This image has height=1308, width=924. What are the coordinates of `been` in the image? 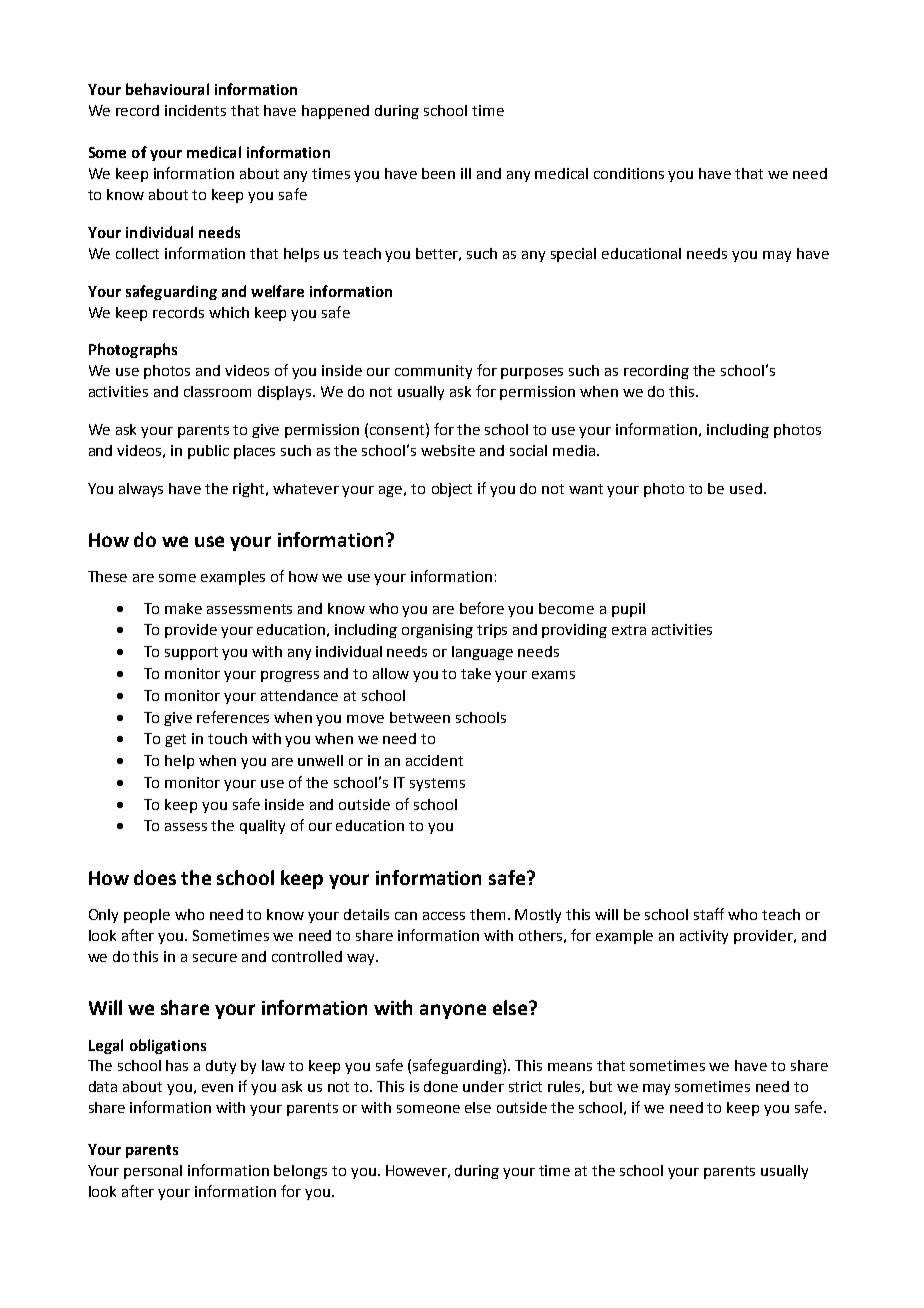 It's located at (438, 173).
